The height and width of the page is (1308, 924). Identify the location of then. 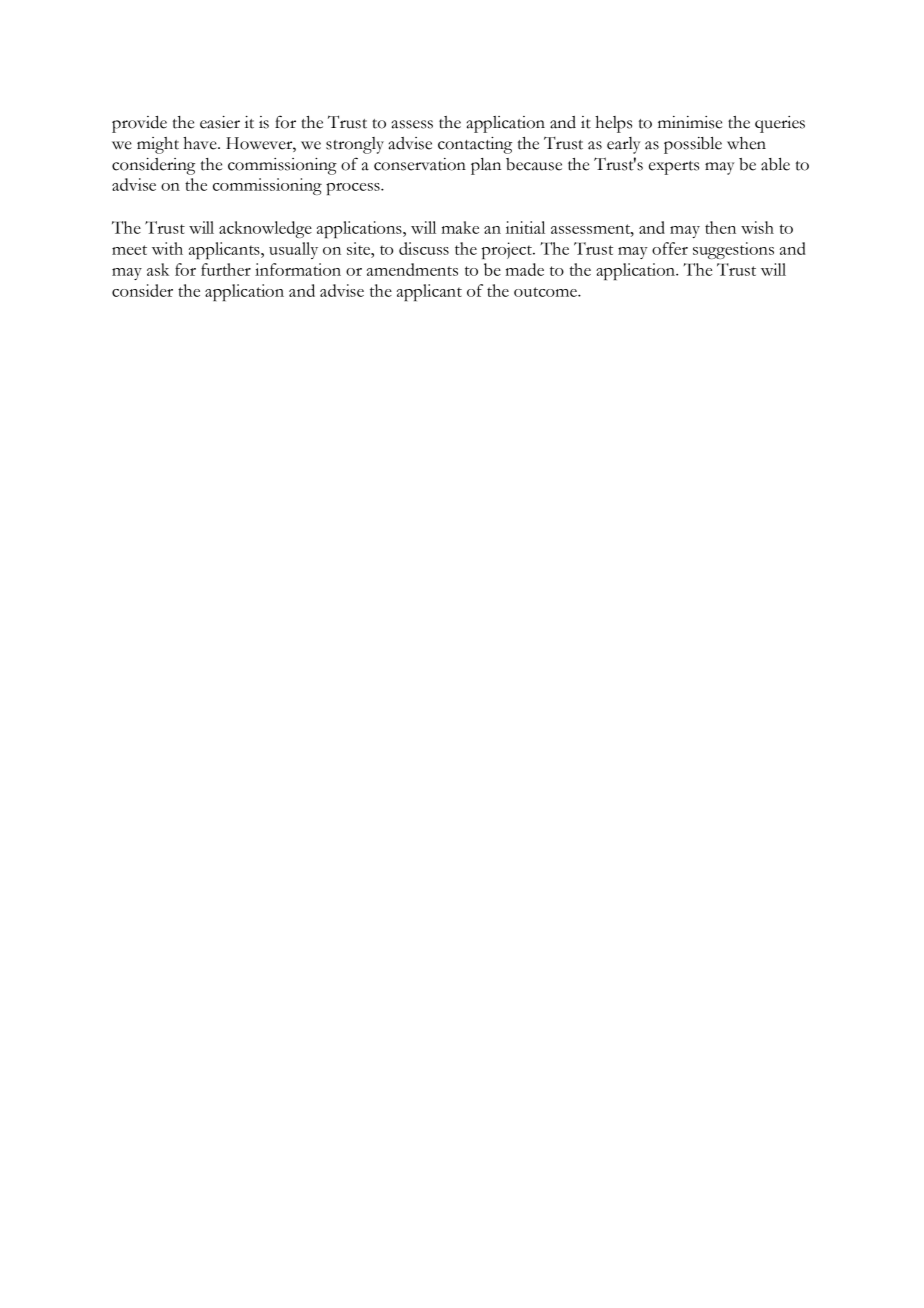
(720, 227).
